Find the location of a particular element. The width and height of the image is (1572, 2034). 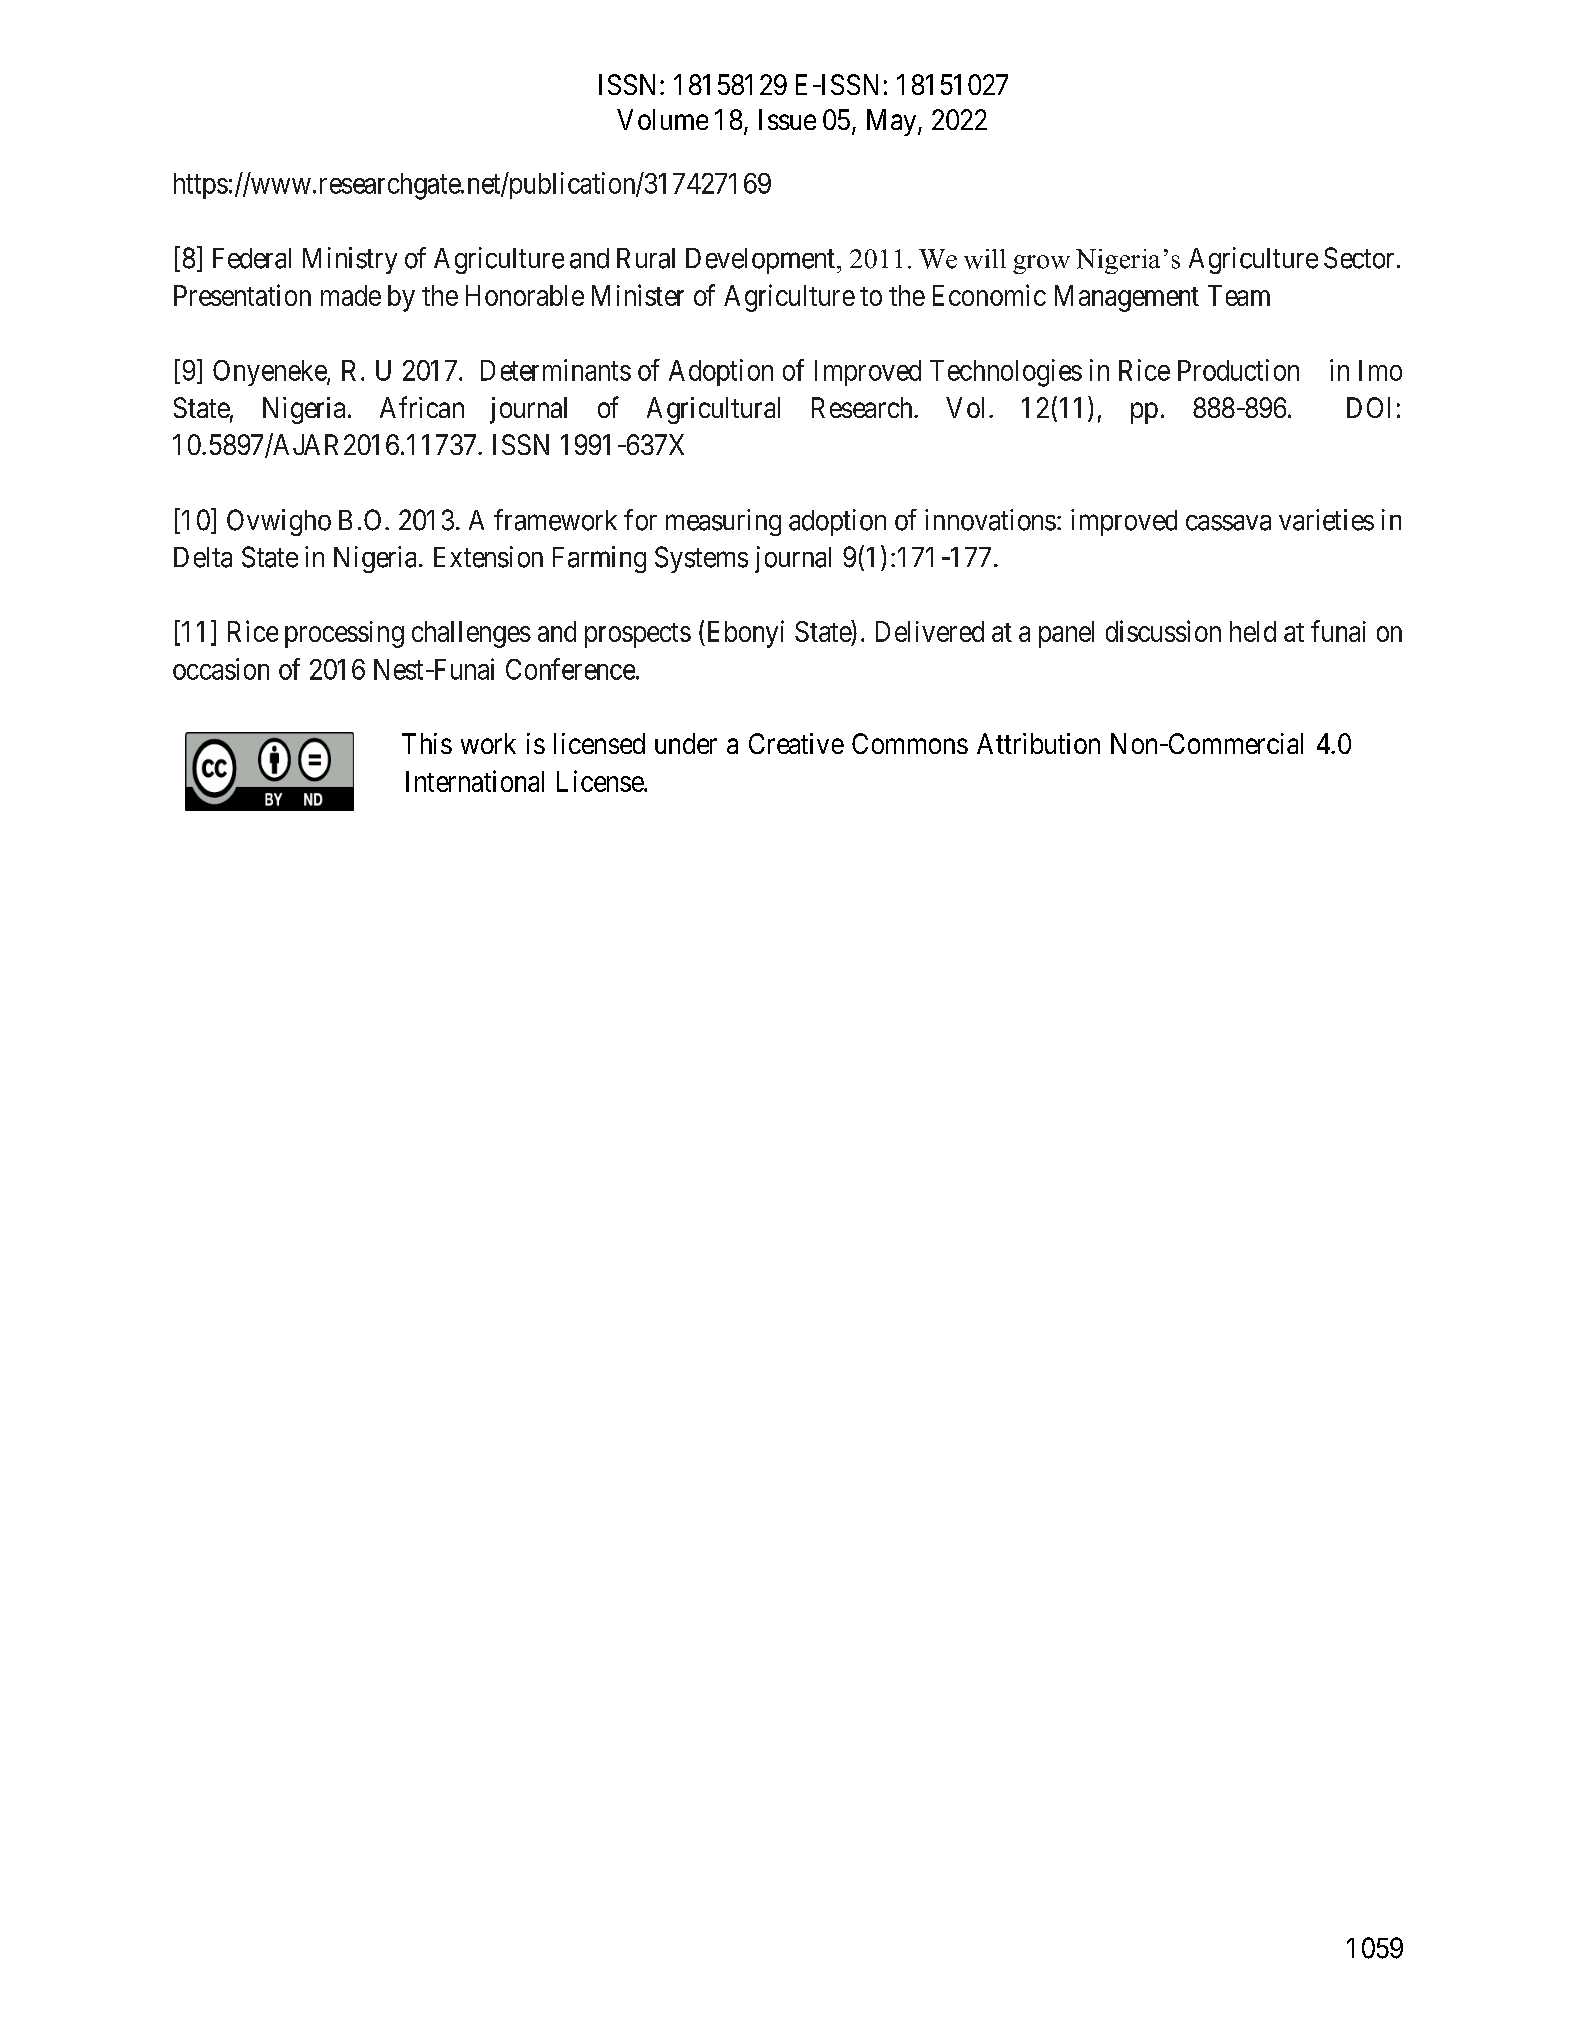

Delivered is located at coordinates (930, 631).
